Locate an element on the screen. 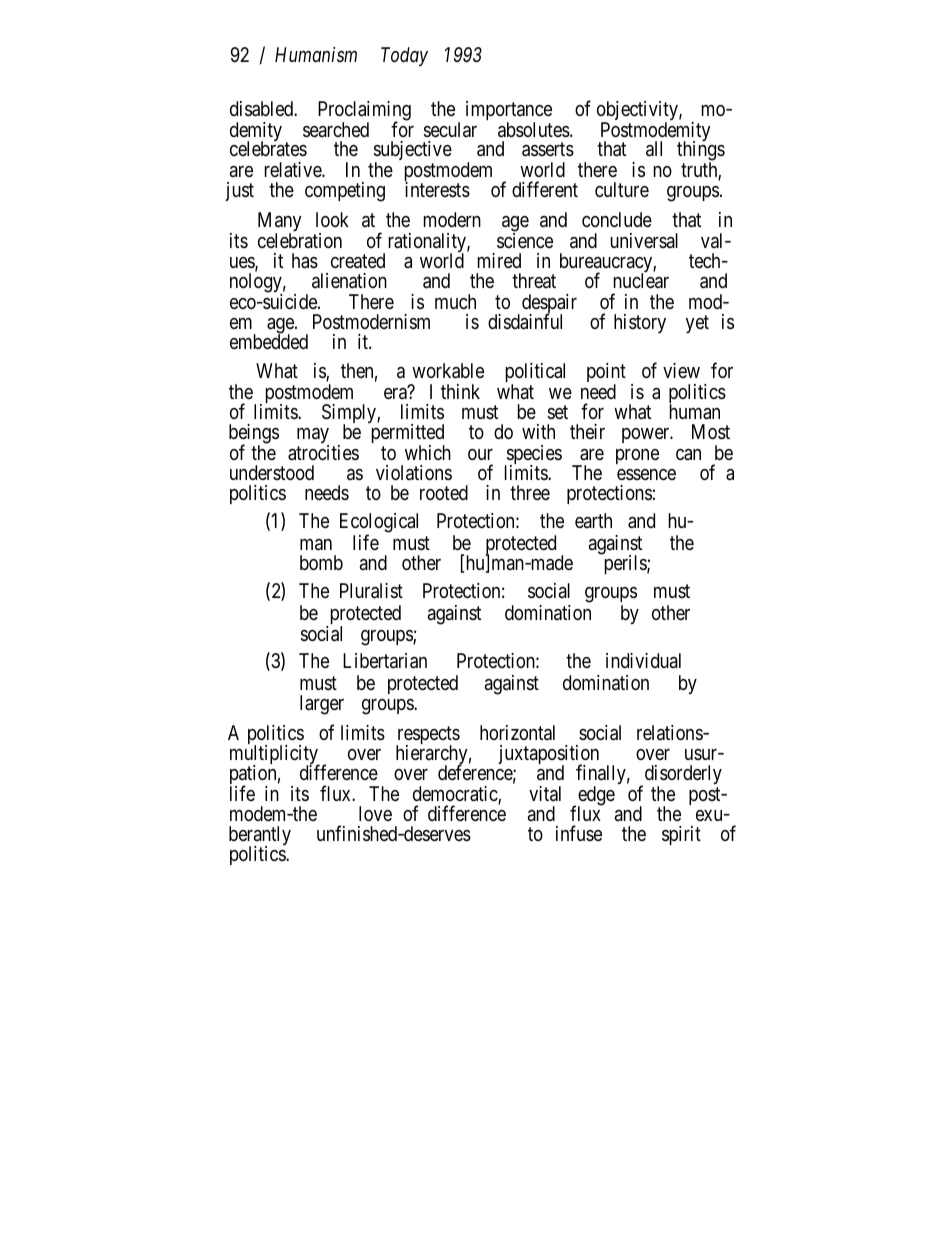 The width and height of the screenshot is (952, 1233). things is located at coordinates (701, 152).
